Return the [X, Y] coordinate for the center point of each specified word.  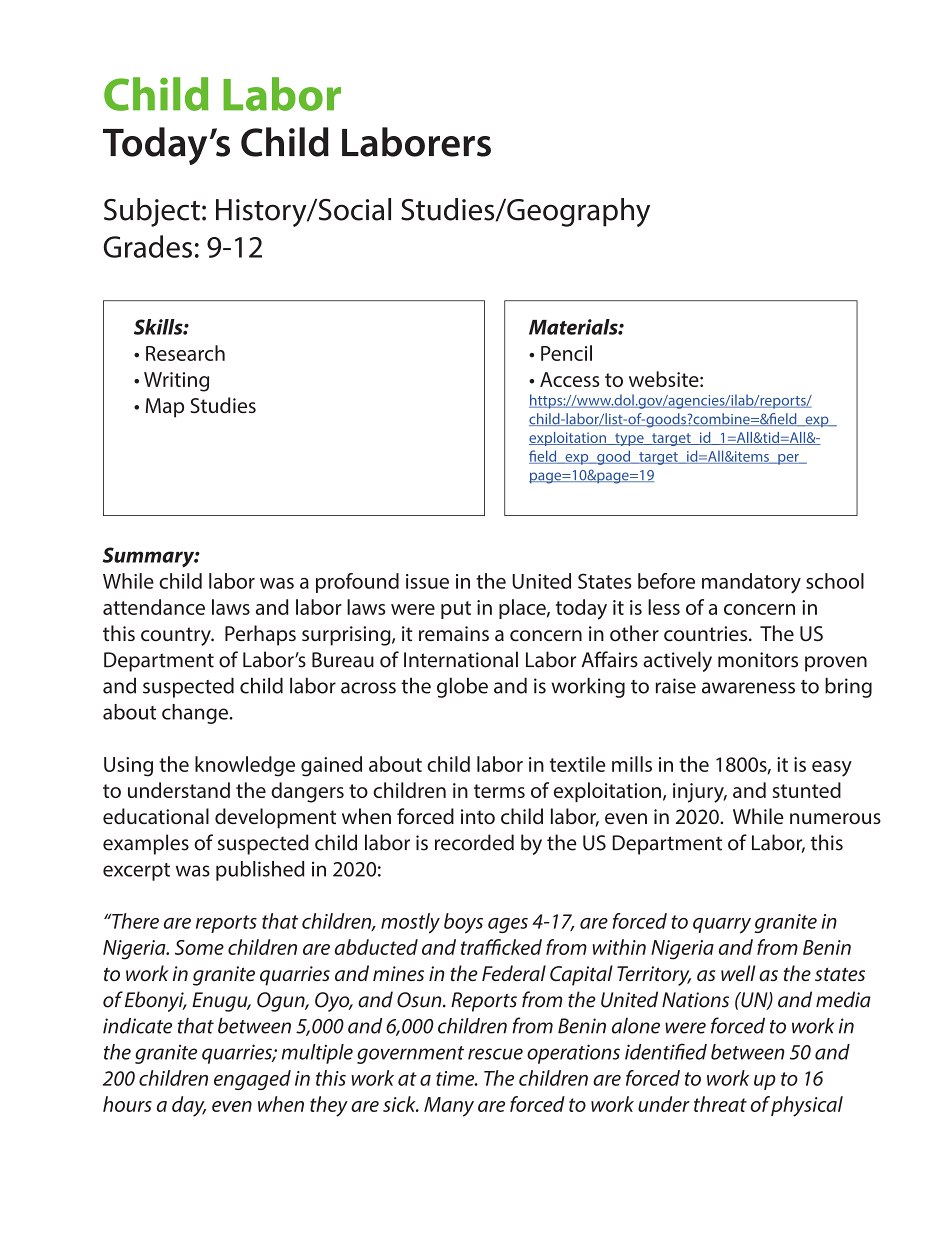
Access [569, 379]
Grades [147, 246]
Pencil [566, 353]
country [177, 636]
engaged [252, 1080]
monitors [758, 660]
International [461, 659]
